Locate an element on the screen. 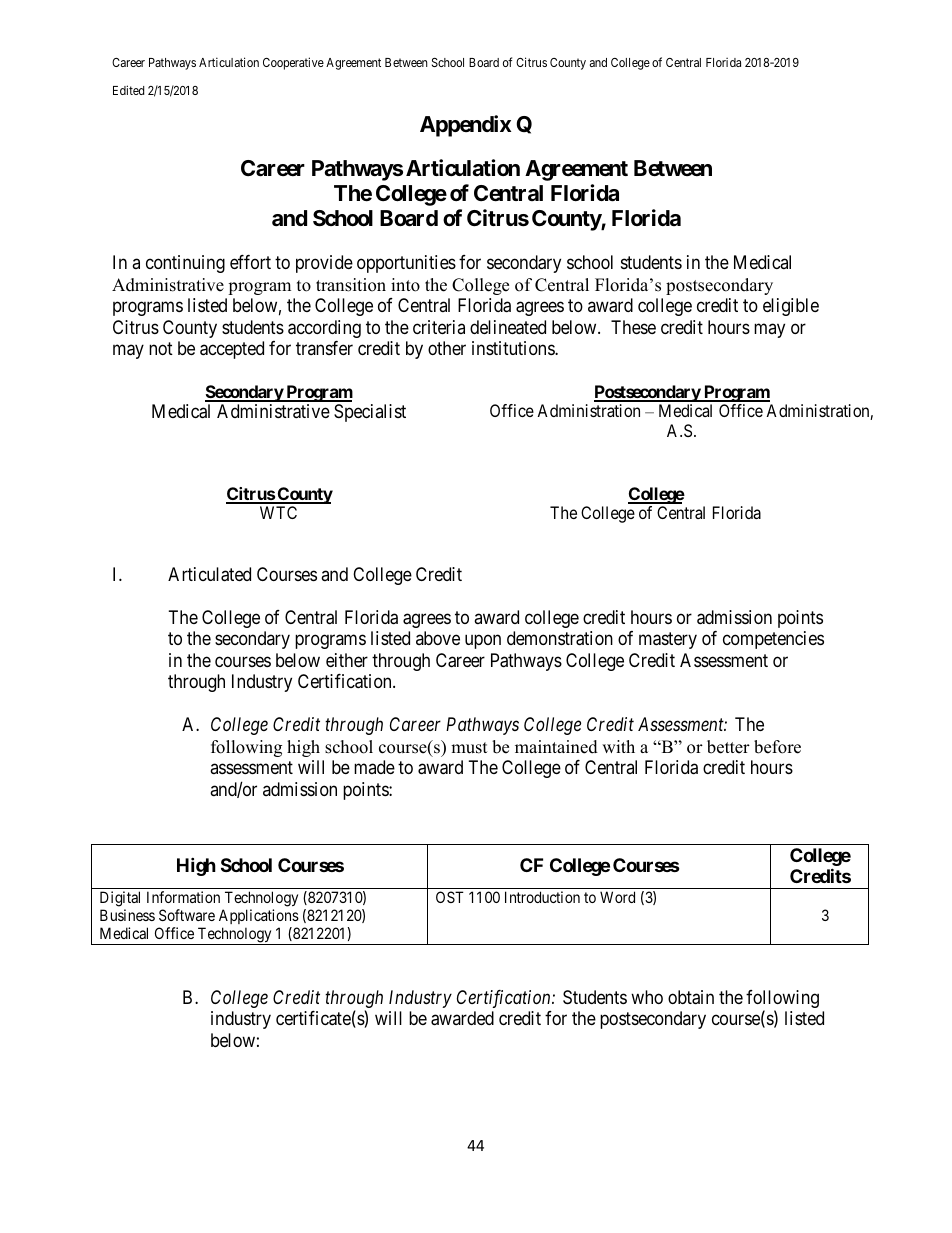 The image size is (952, 1233). mastery is located at coordinates (668, 641).
